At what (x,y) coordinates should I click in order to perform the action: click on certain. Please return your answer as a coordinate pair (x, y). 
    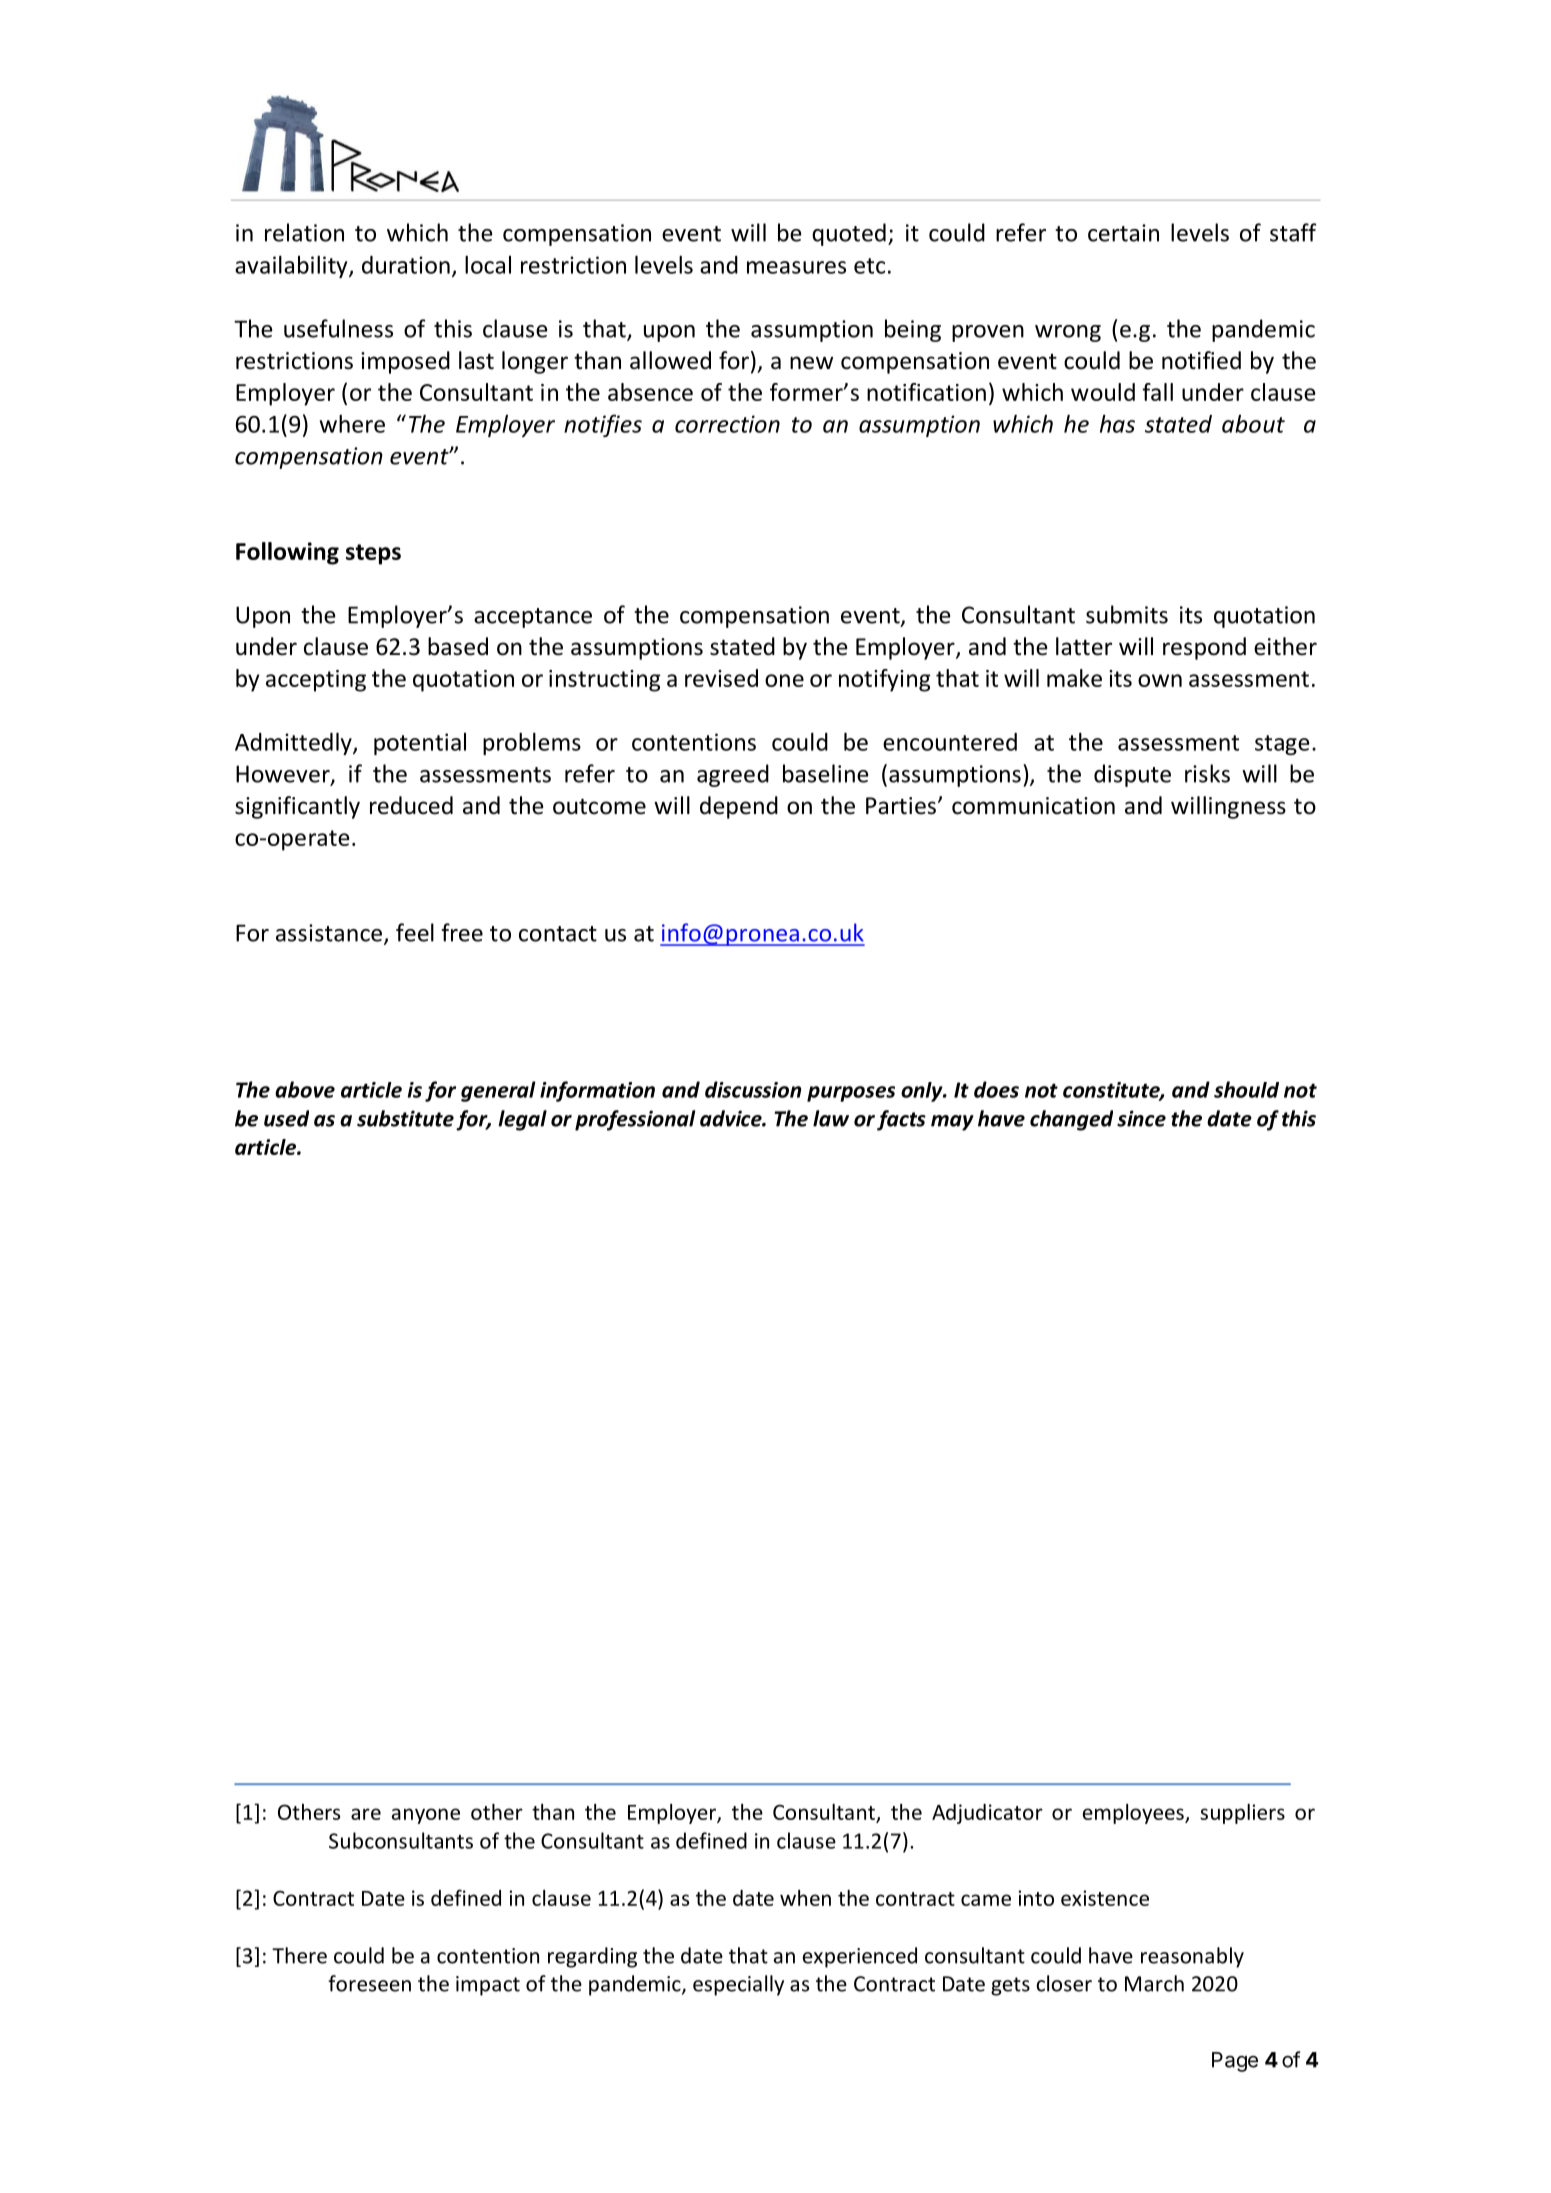
    Looking at the image, I should click on (1123, 233).
